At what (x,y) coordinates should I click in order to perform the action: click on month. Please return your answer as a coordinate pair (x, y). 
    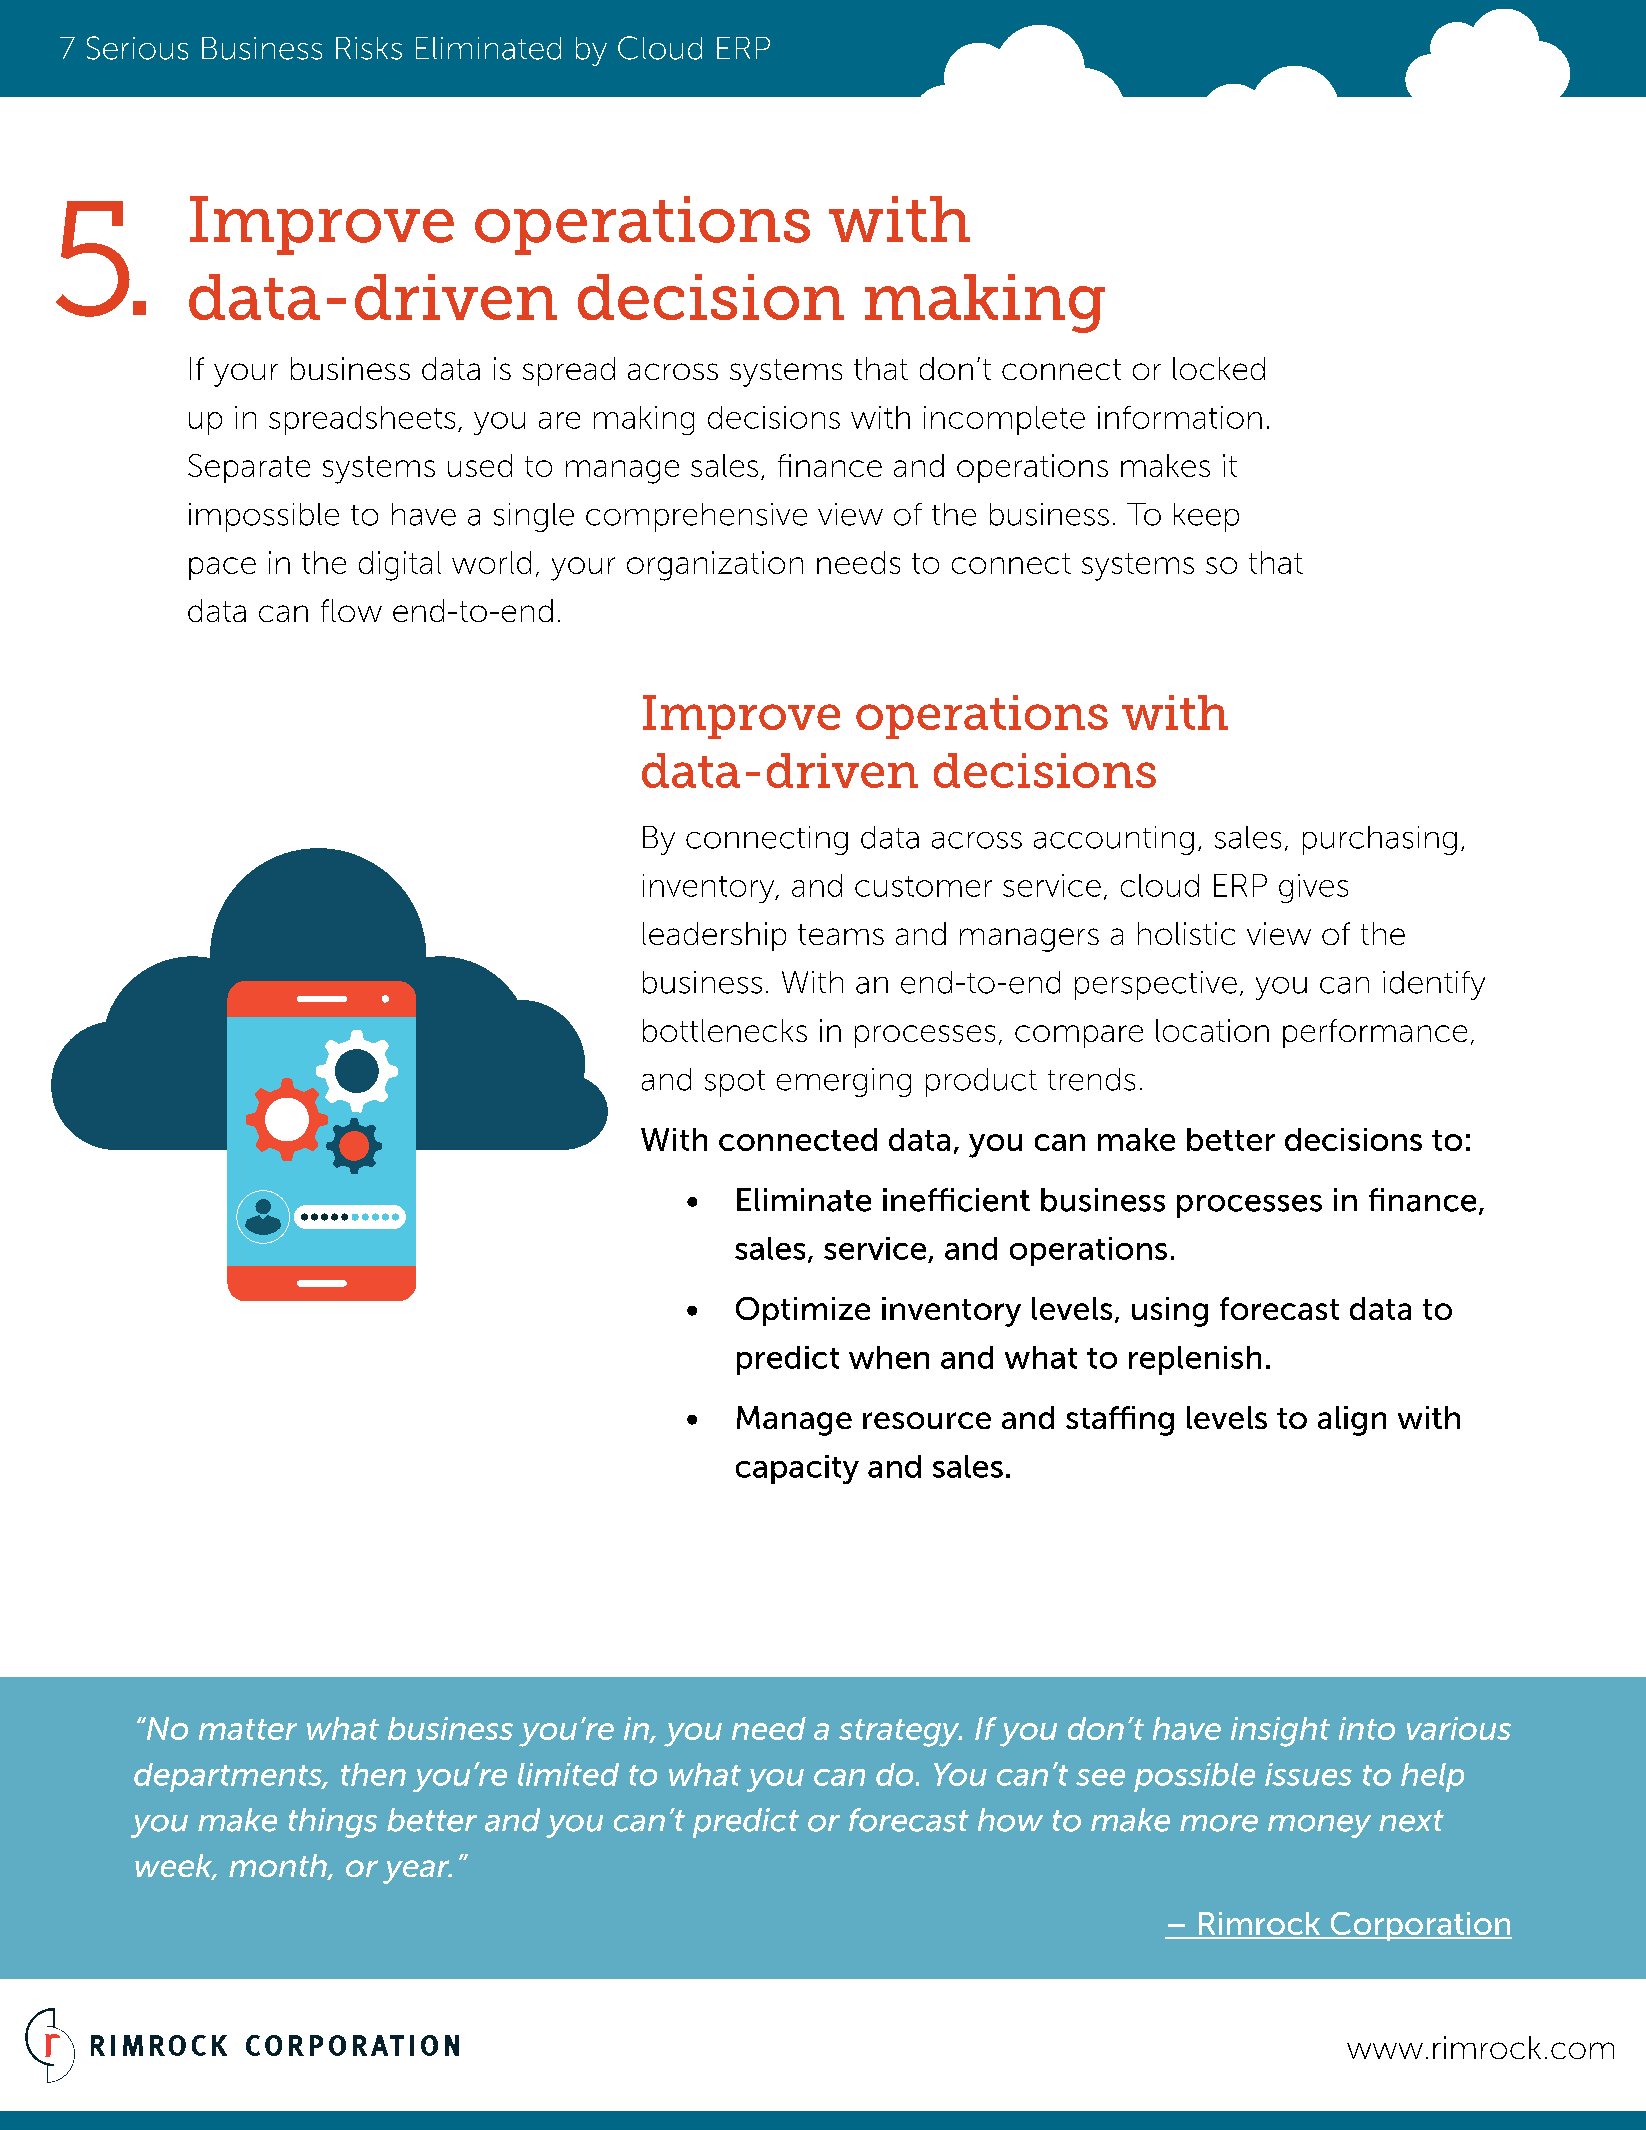
    Looking at the image, I should click on (279, 1867).
